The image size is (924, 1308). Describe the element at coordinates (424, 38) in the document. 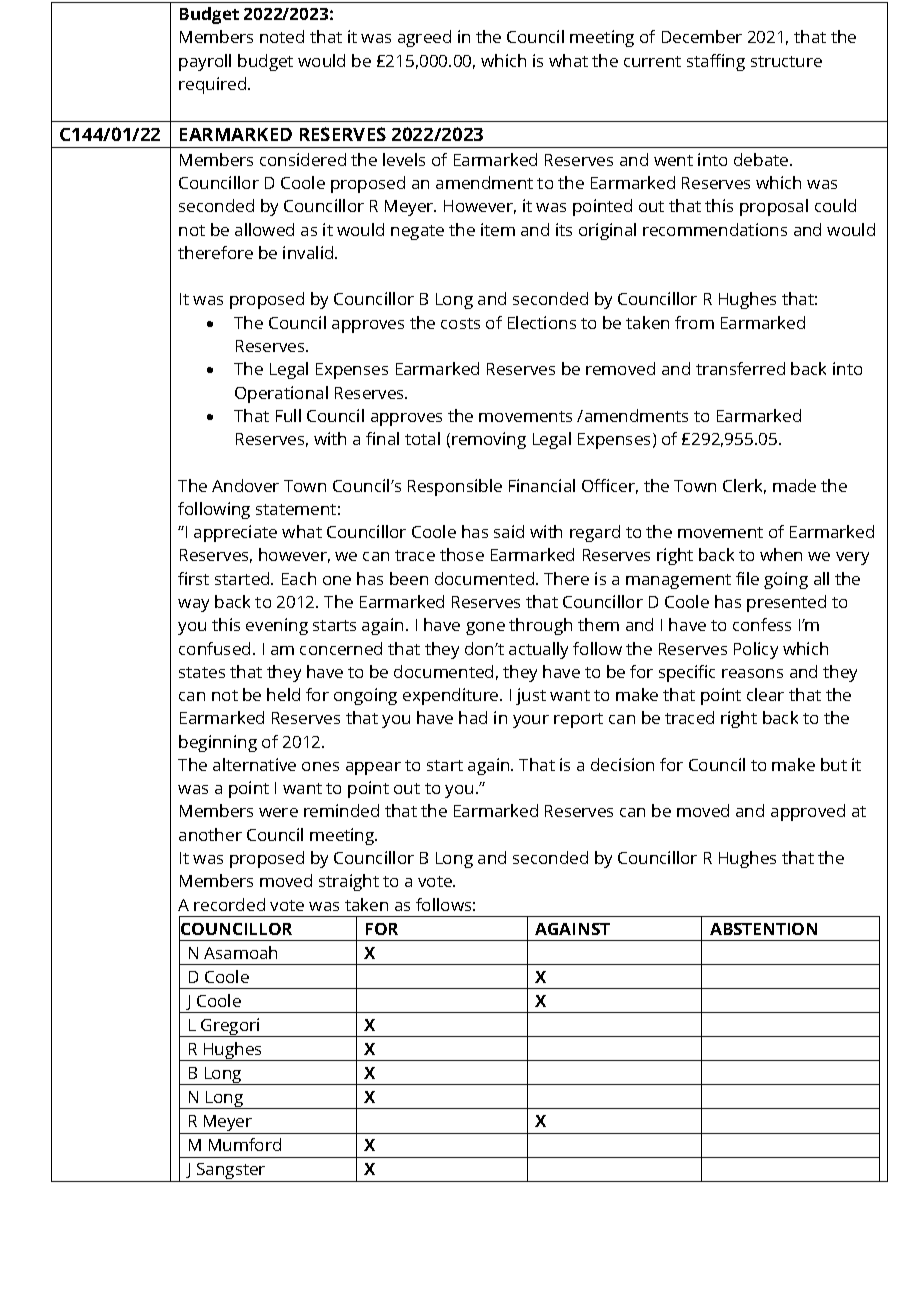

I see `agreed` at that location.
